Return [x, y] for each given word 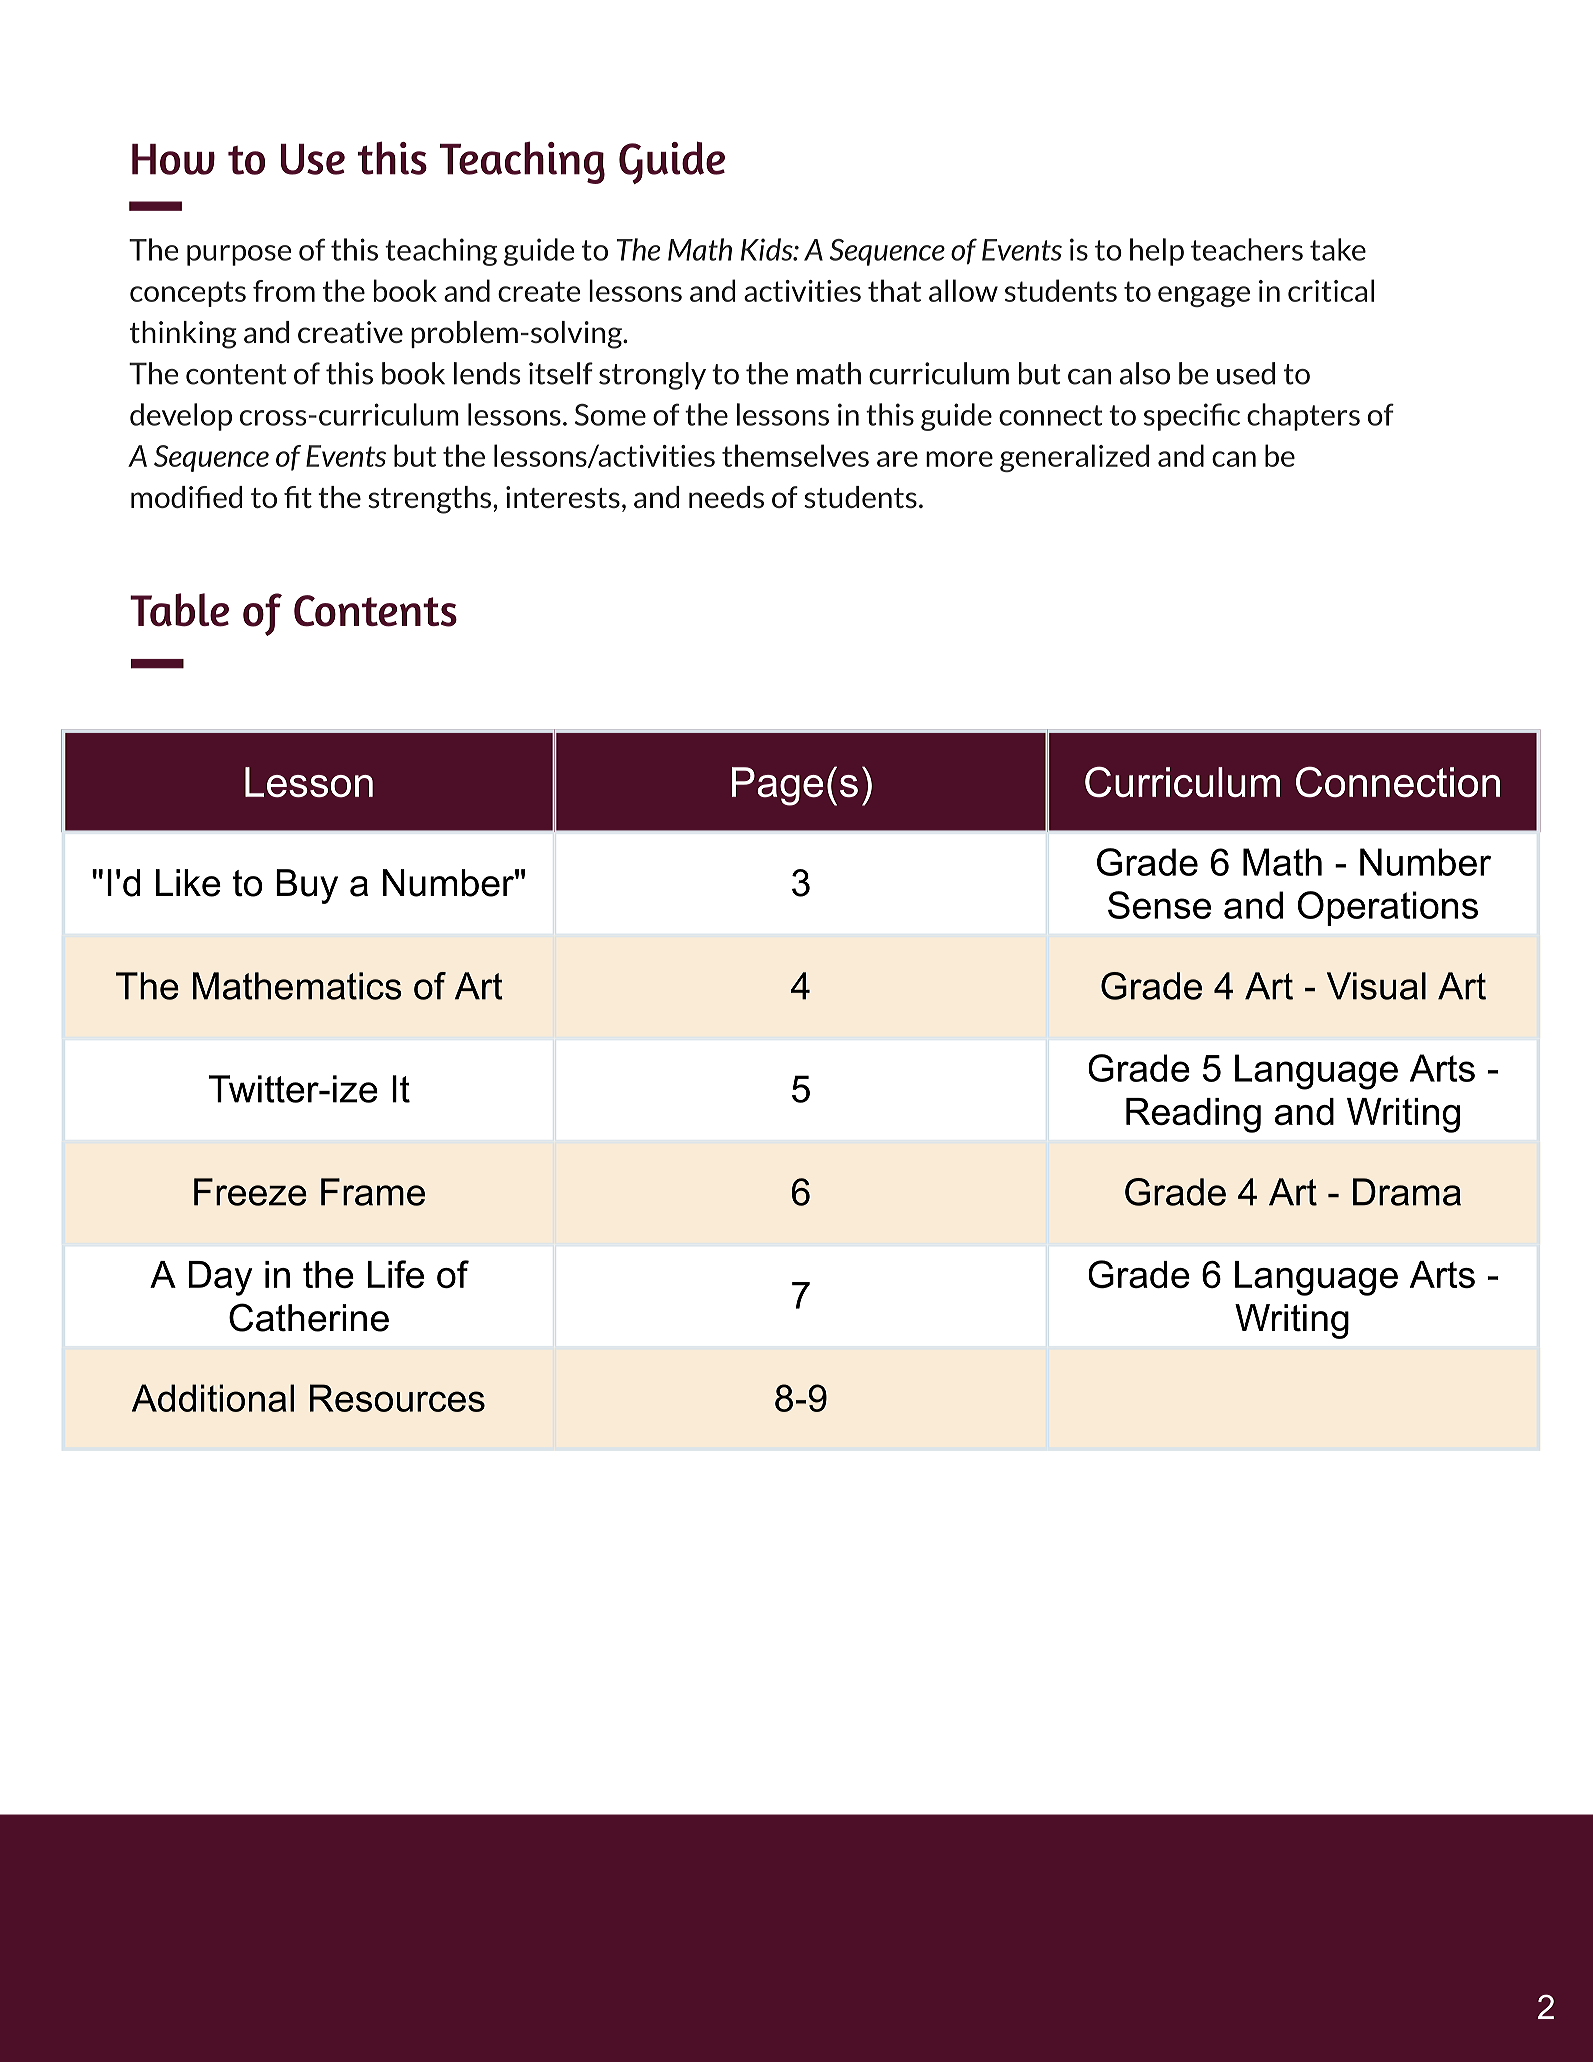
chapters [1303, 417]
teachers [1247, 249]
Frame [373, 1192]
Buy [307, 886]
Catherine [309, 1317]
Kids [768, 249]
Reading [1193, 1115]
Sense [1159, 905]
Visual [1376, 986]
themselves [795, 455]
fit [298, 497]
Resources [397, 1398]
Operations [1388, 908]
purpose [239, 255]
